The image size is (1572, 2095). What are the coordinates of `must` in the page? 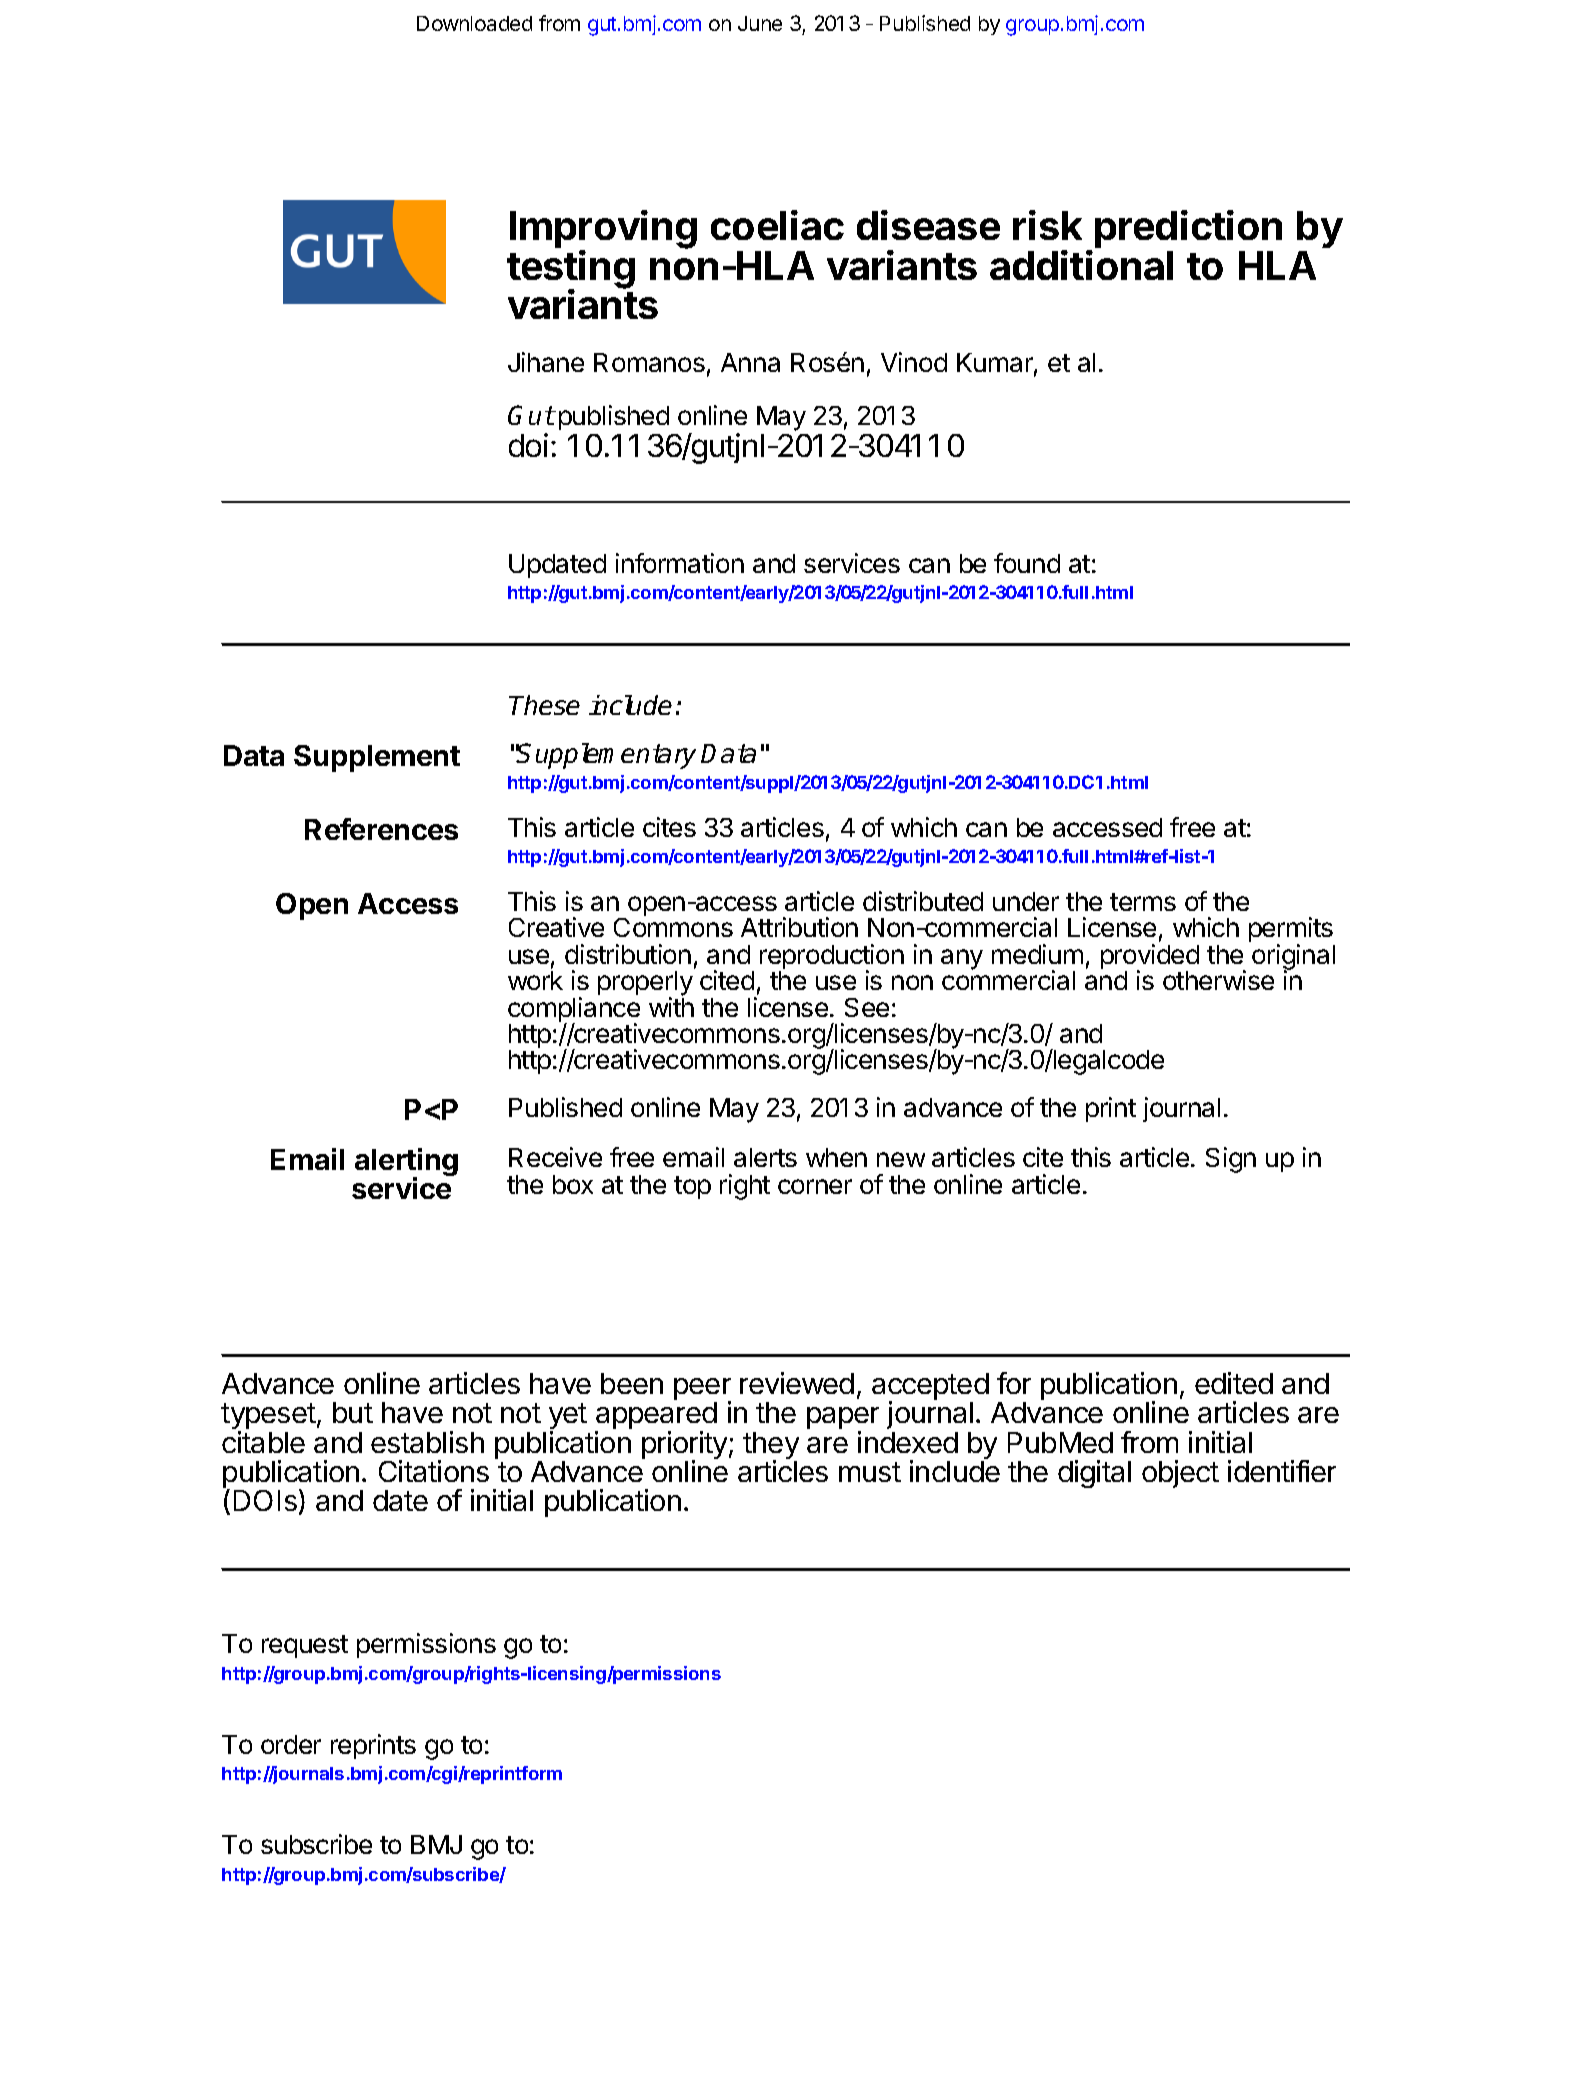 It's located at (870, 1472).
